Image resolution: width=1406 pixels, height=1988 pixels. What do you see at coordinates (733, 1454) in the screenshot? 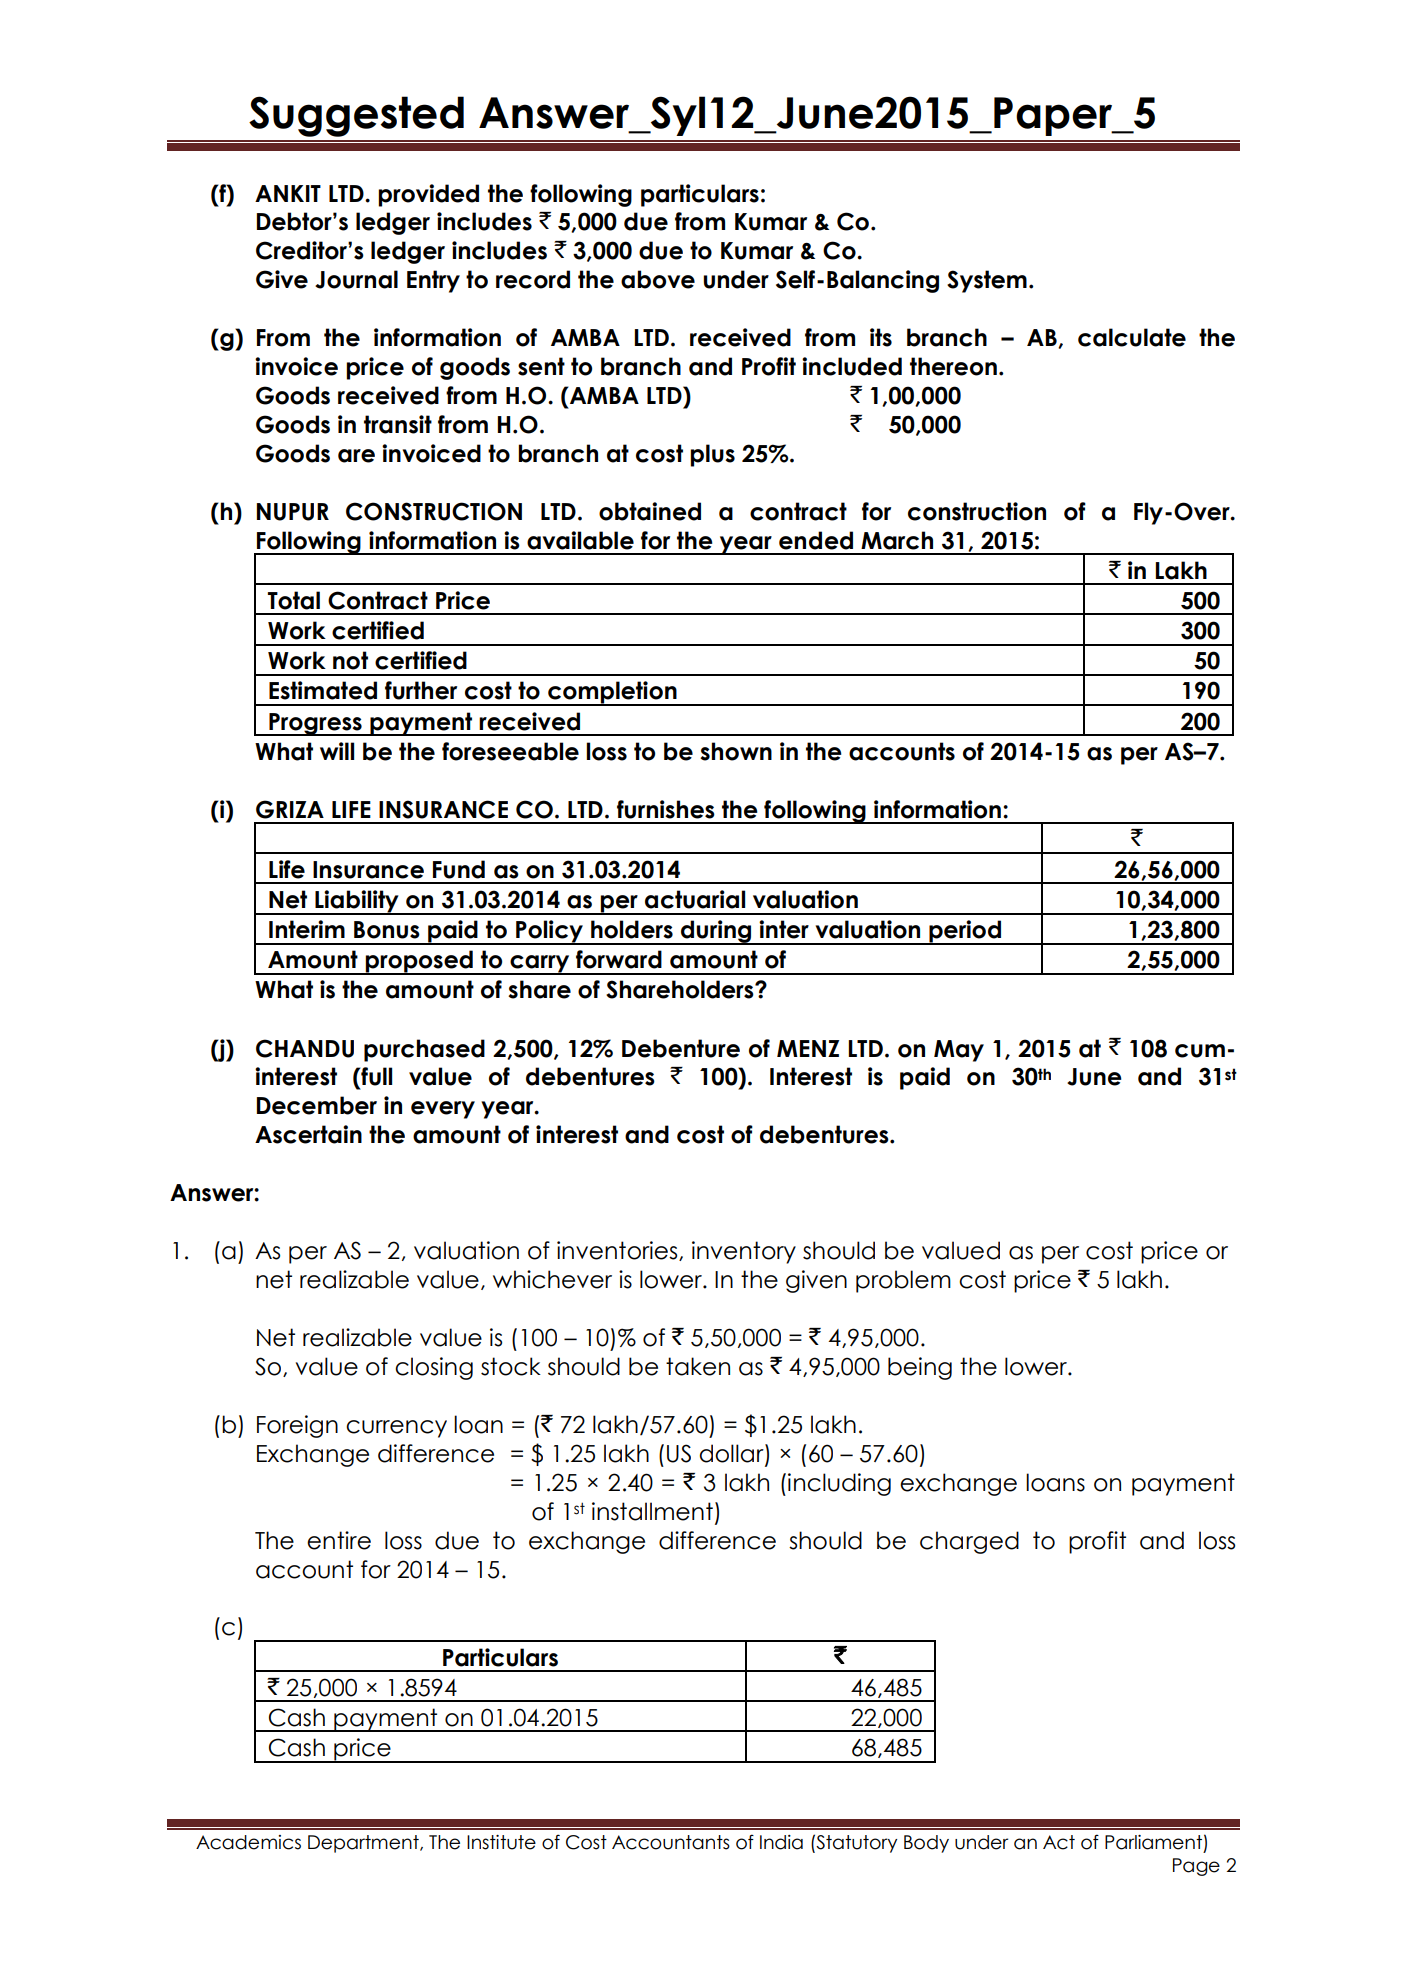
I see `dollar` at bounding box center [733, 1454].
